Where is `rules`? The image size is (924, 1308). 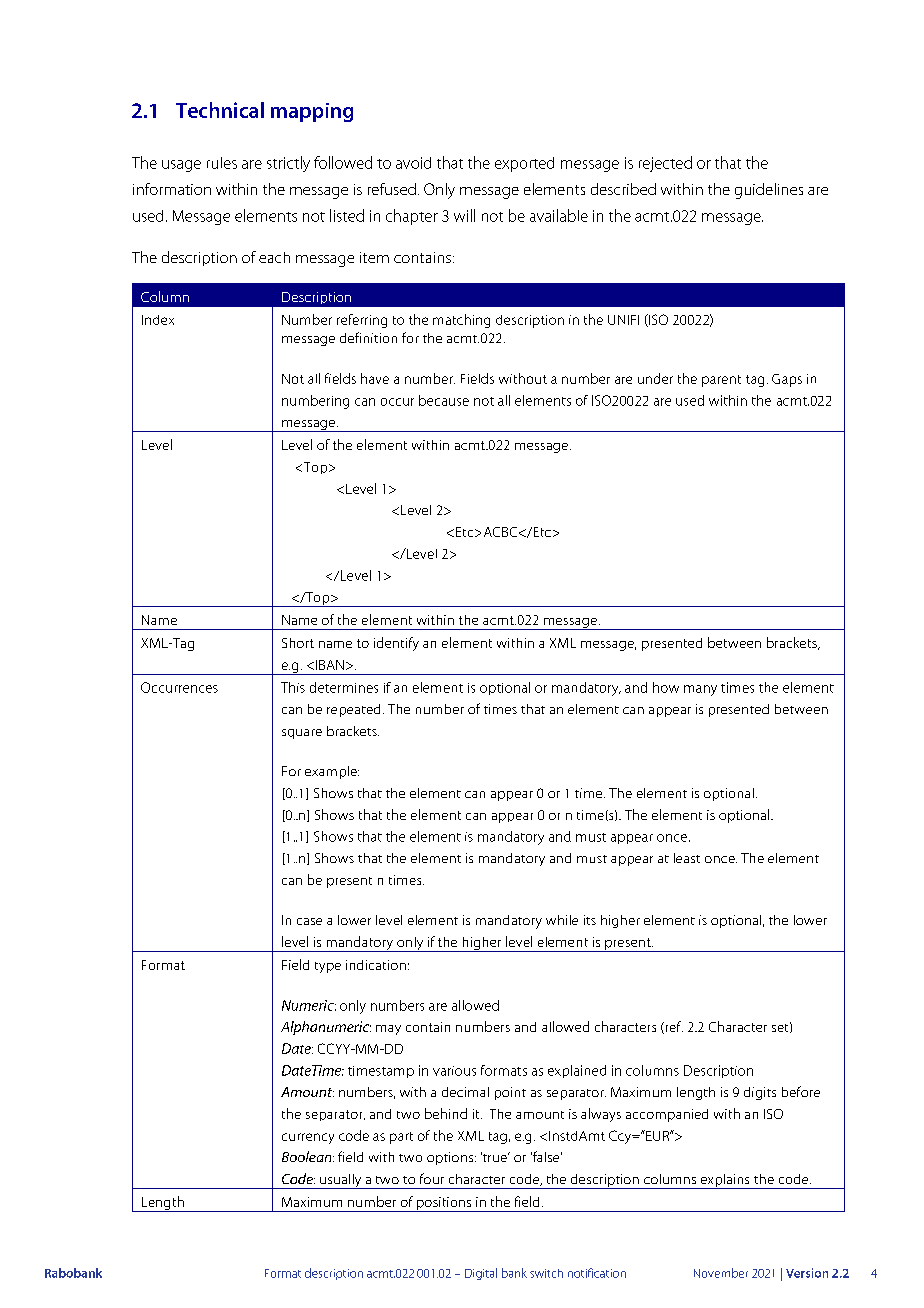
rules is located at coordinates (222, 163).
